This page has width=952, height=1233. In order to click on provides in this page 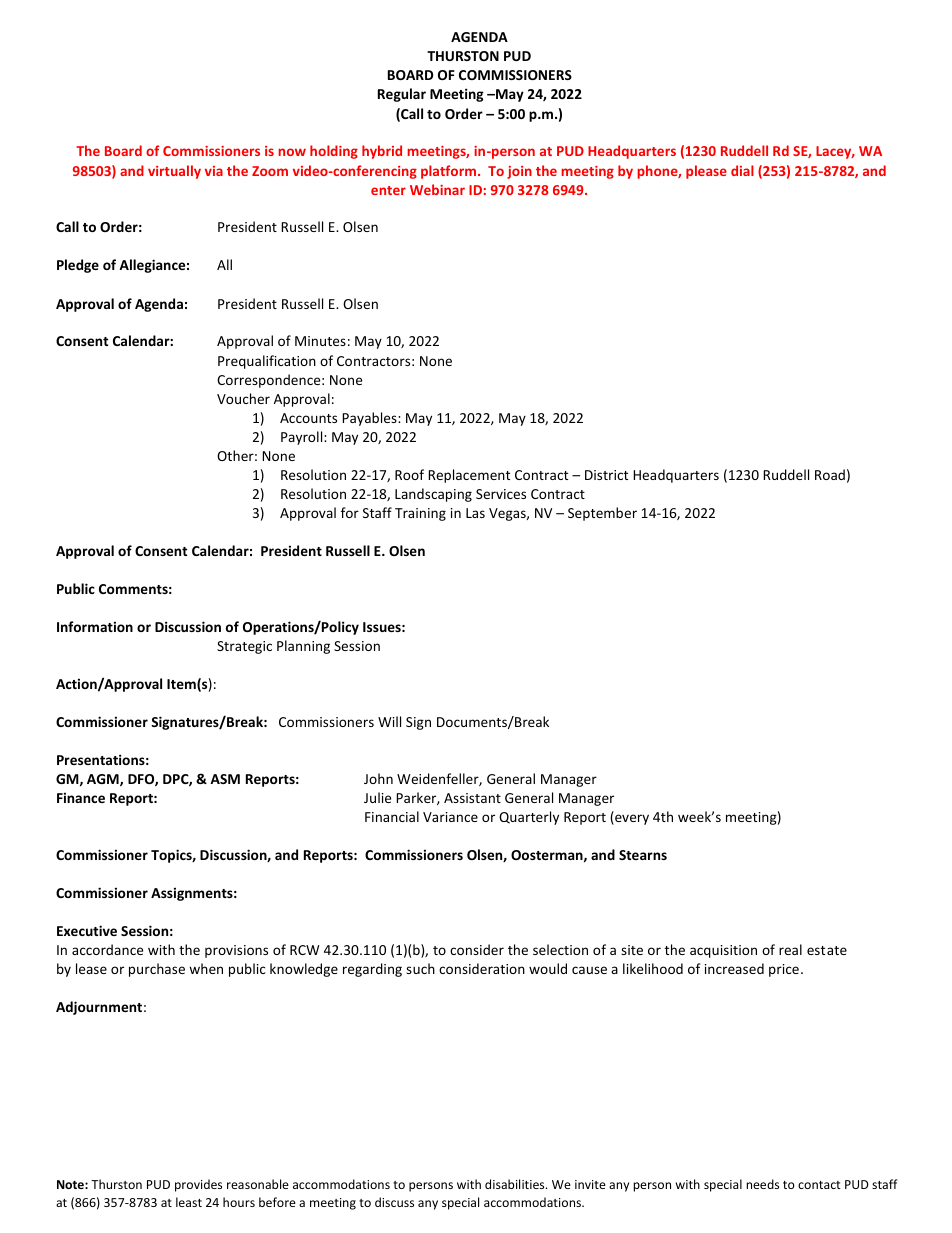, I will do `click(198, 1185)`.
